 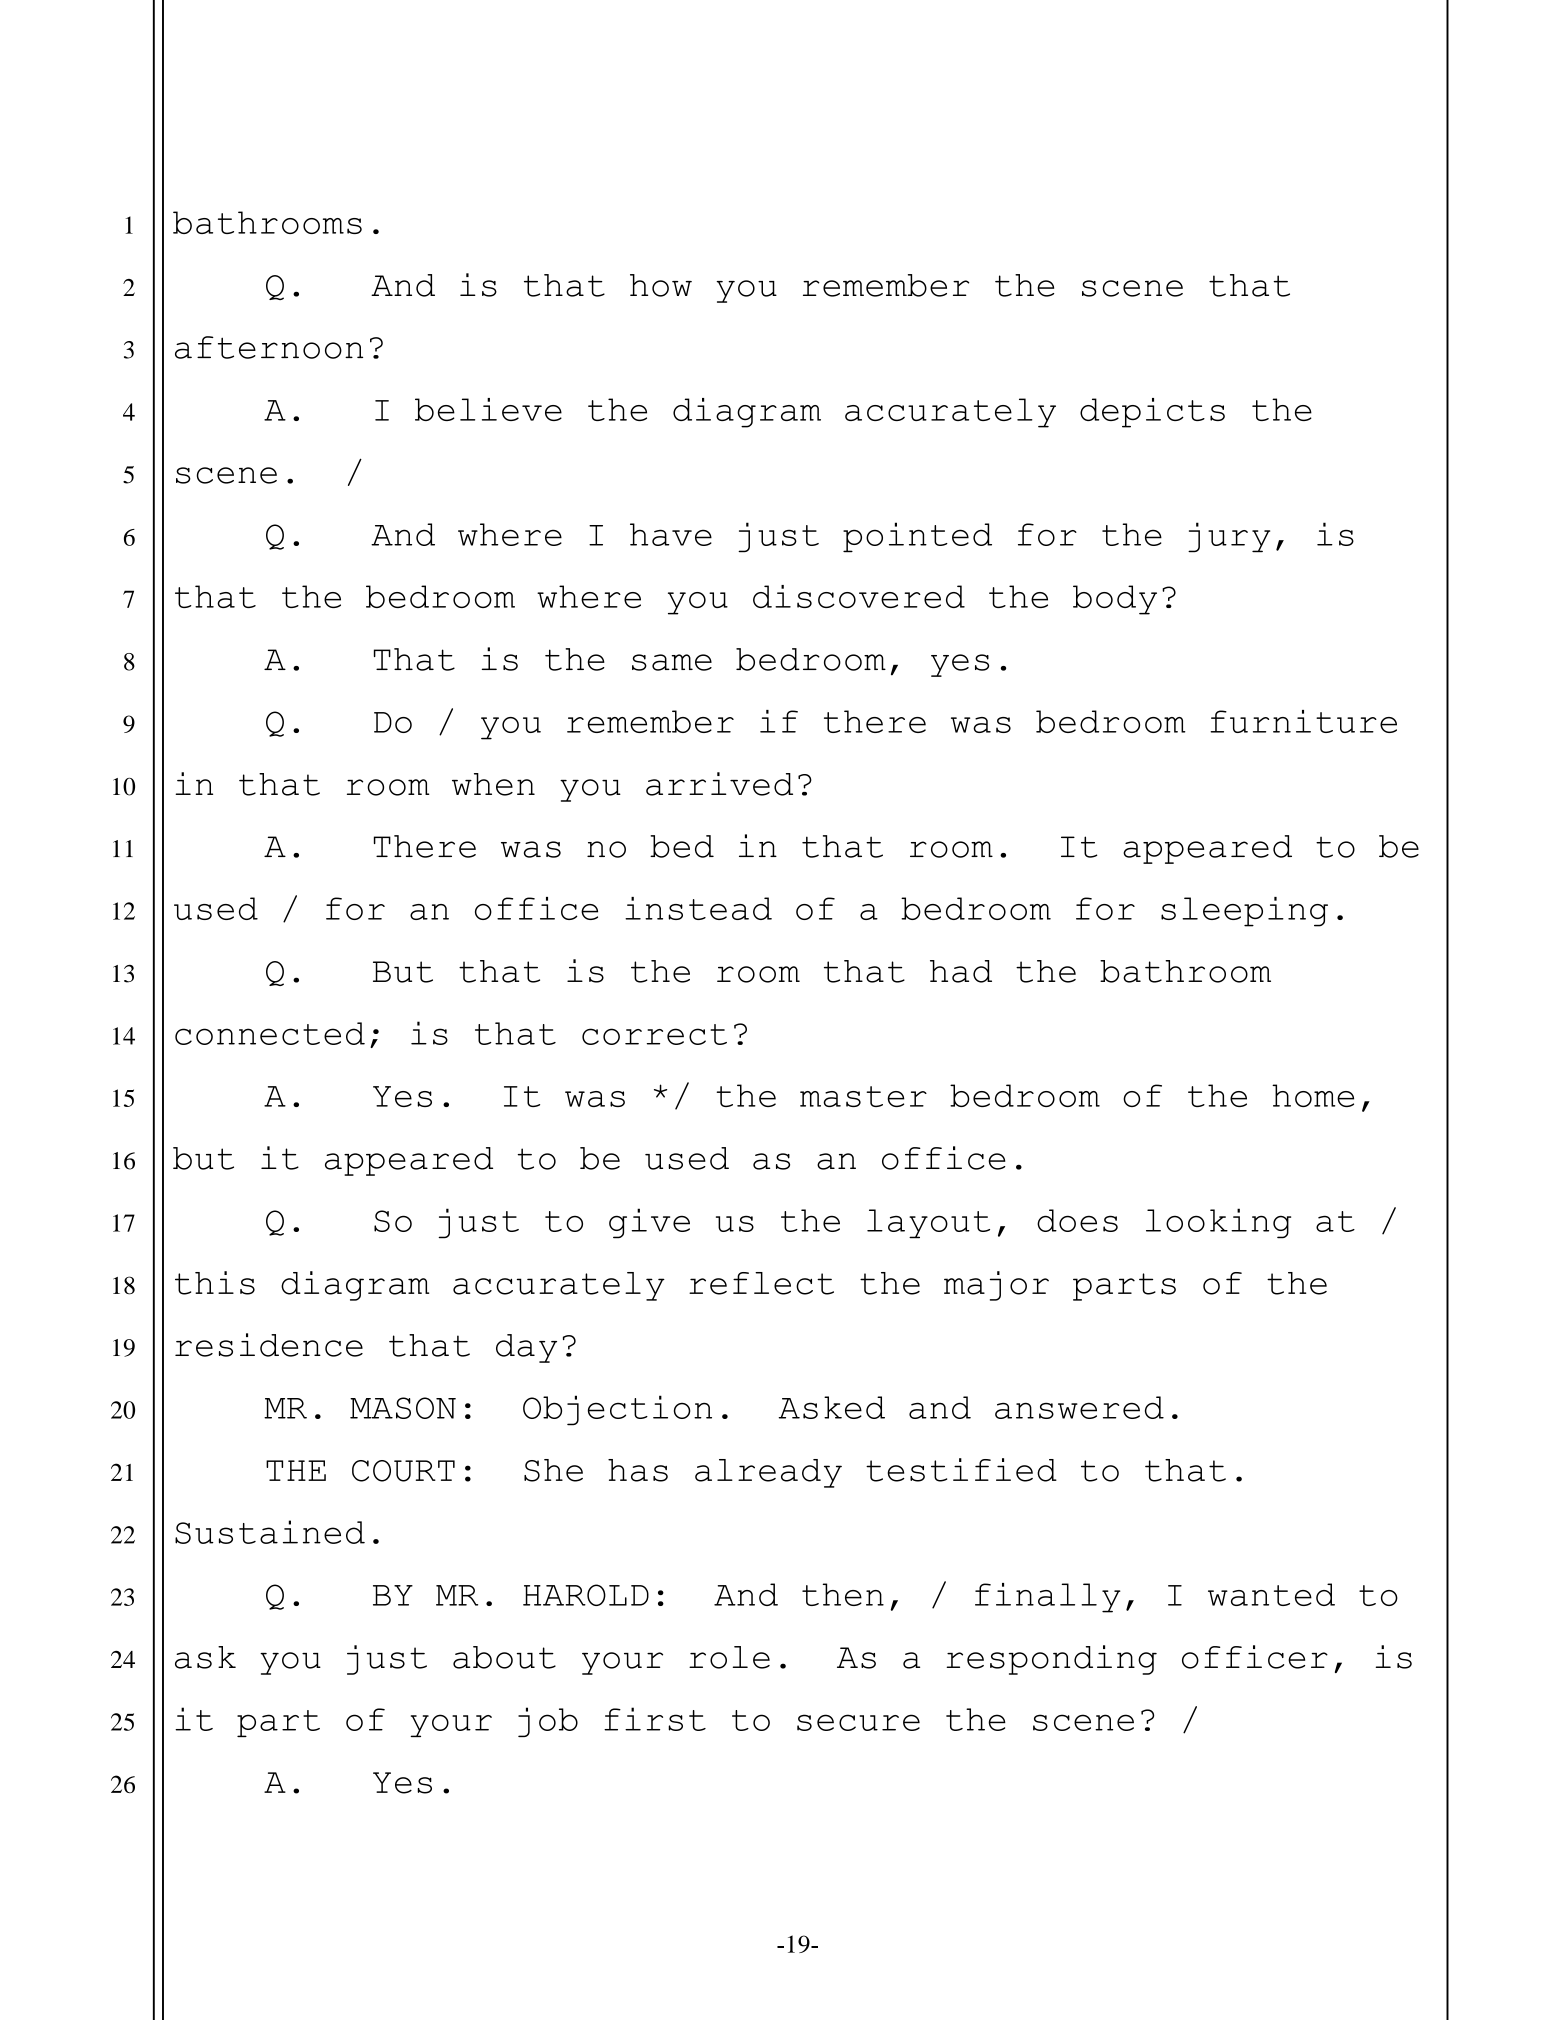 What do you see at coordinates (269, 347) in the screenshot?
I see `afternoon` at bounding box center [269, 347].
